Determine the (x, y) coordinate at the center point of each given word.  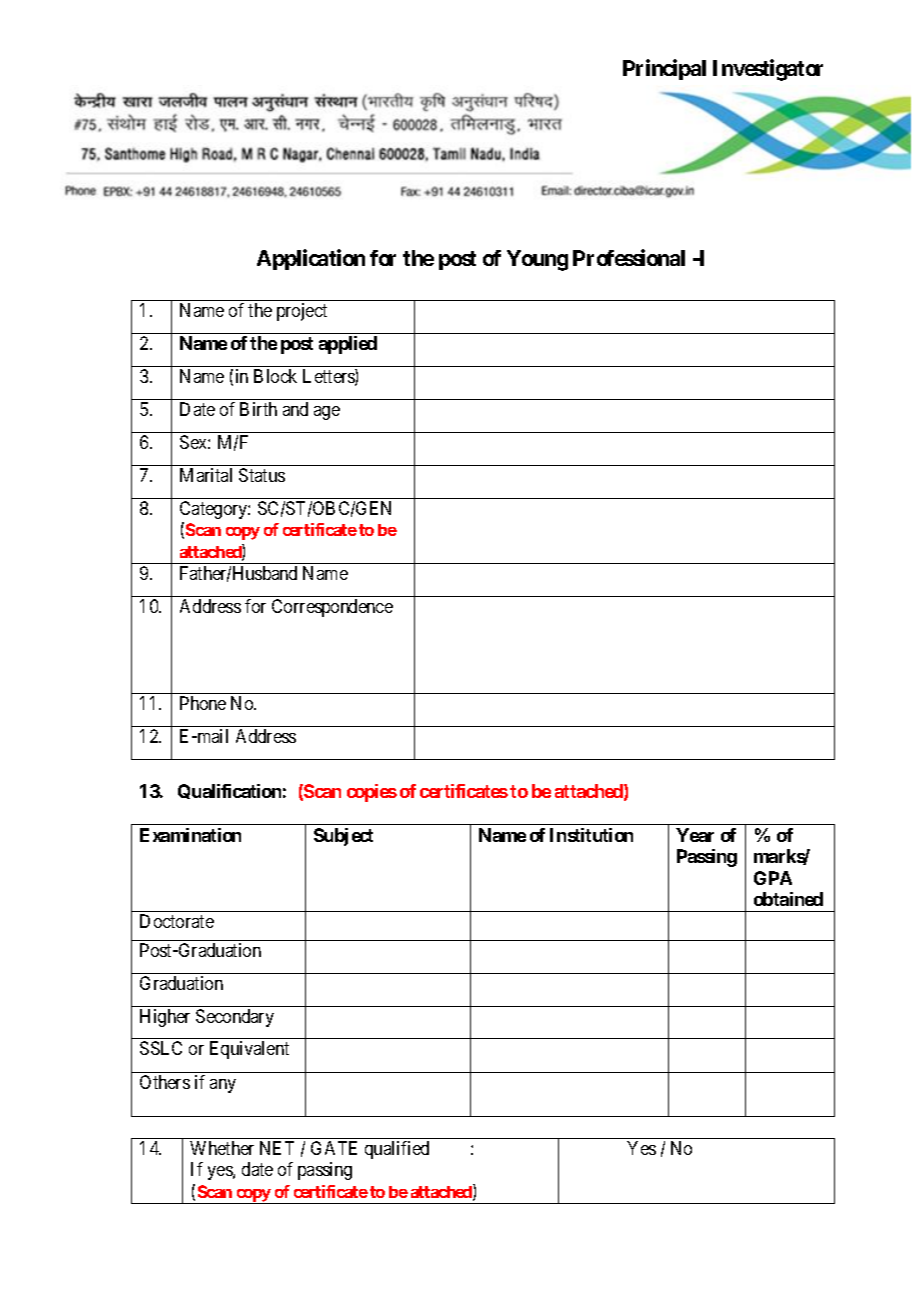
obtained (788, 899)
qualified (397, 1150)
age (327, 413)
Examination (190, 835)
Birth (258, 409)
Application (311, 259)
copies (372, 793)
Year (695, 835)
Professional (629, 257)
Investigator (768, 70)
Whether (222, 1148)
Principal (664, 69)
